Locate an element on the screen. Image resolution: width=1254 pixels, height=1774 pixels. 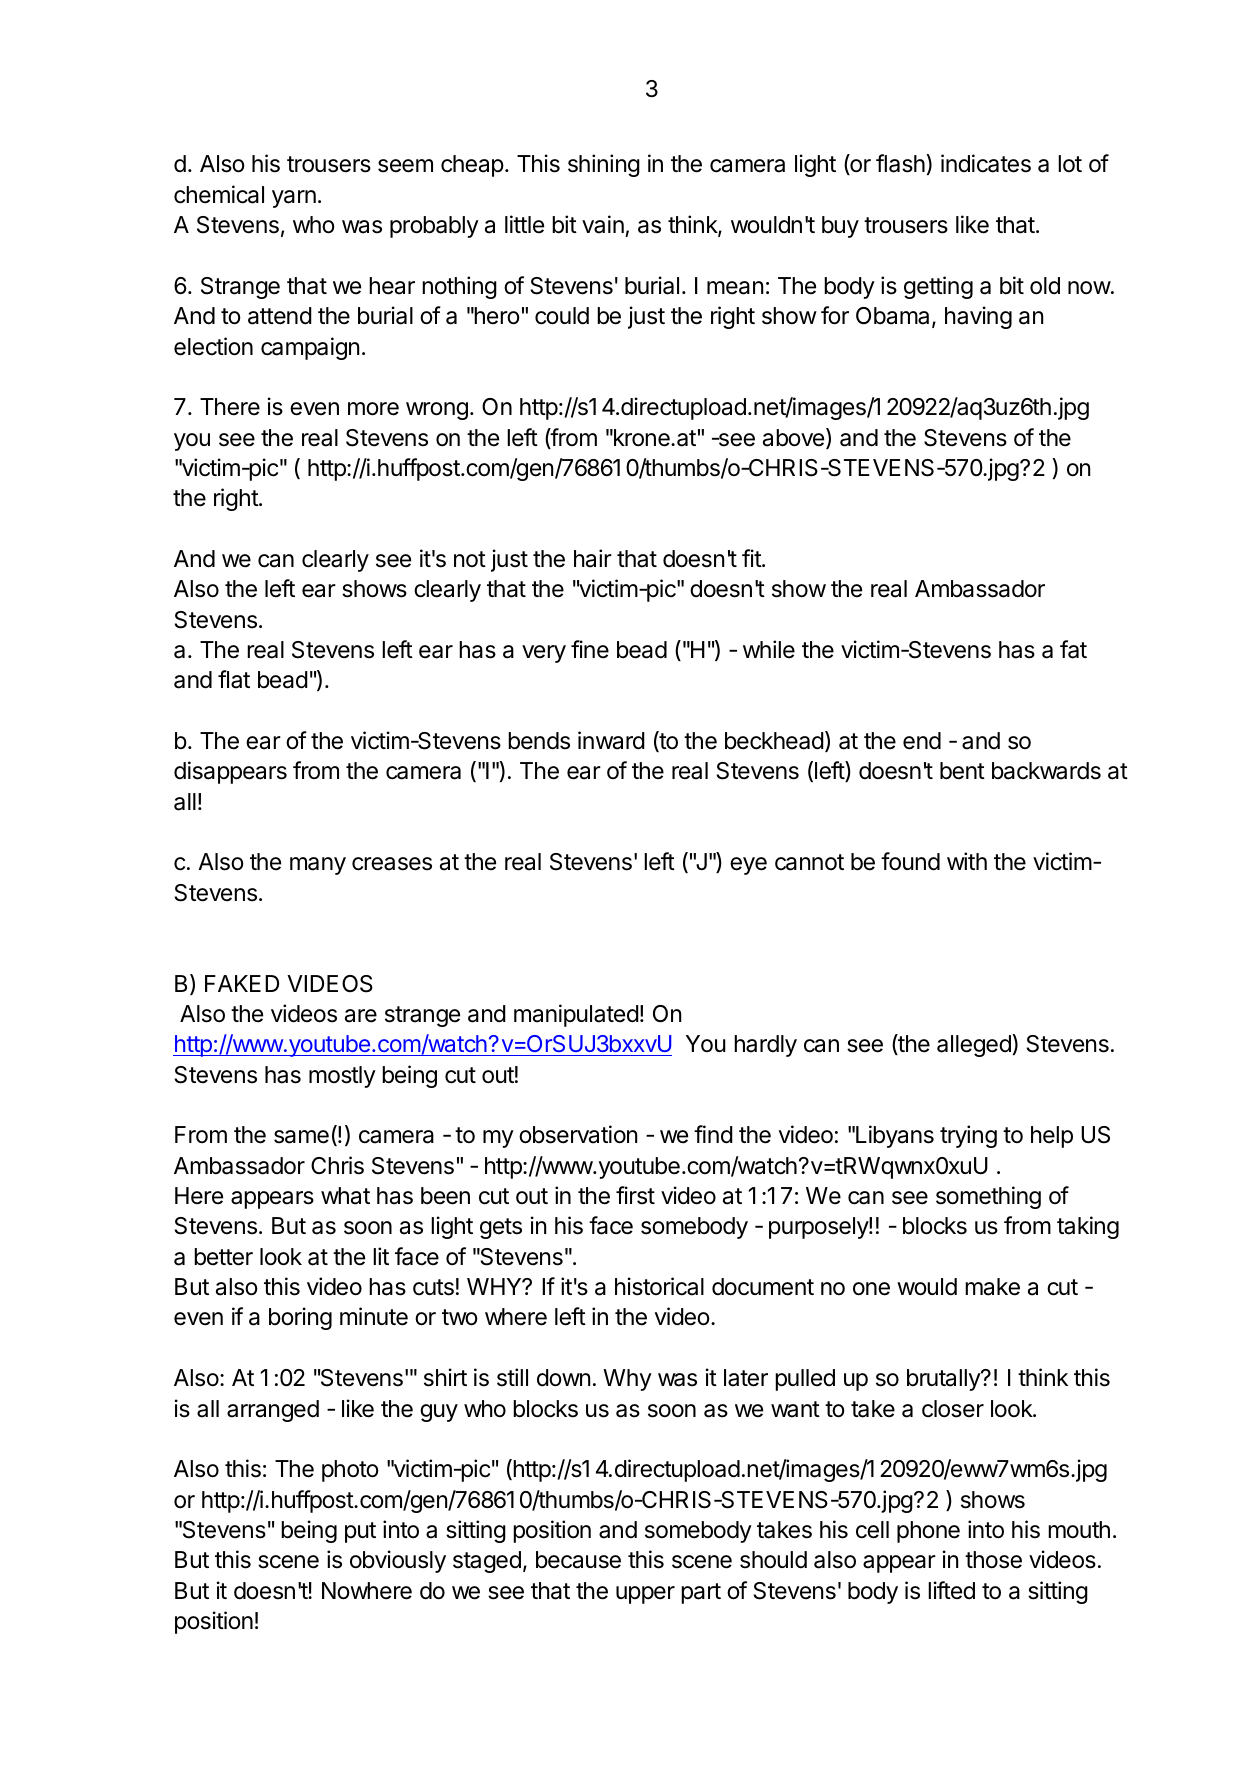
fine is located at coordinates (590, 649).
